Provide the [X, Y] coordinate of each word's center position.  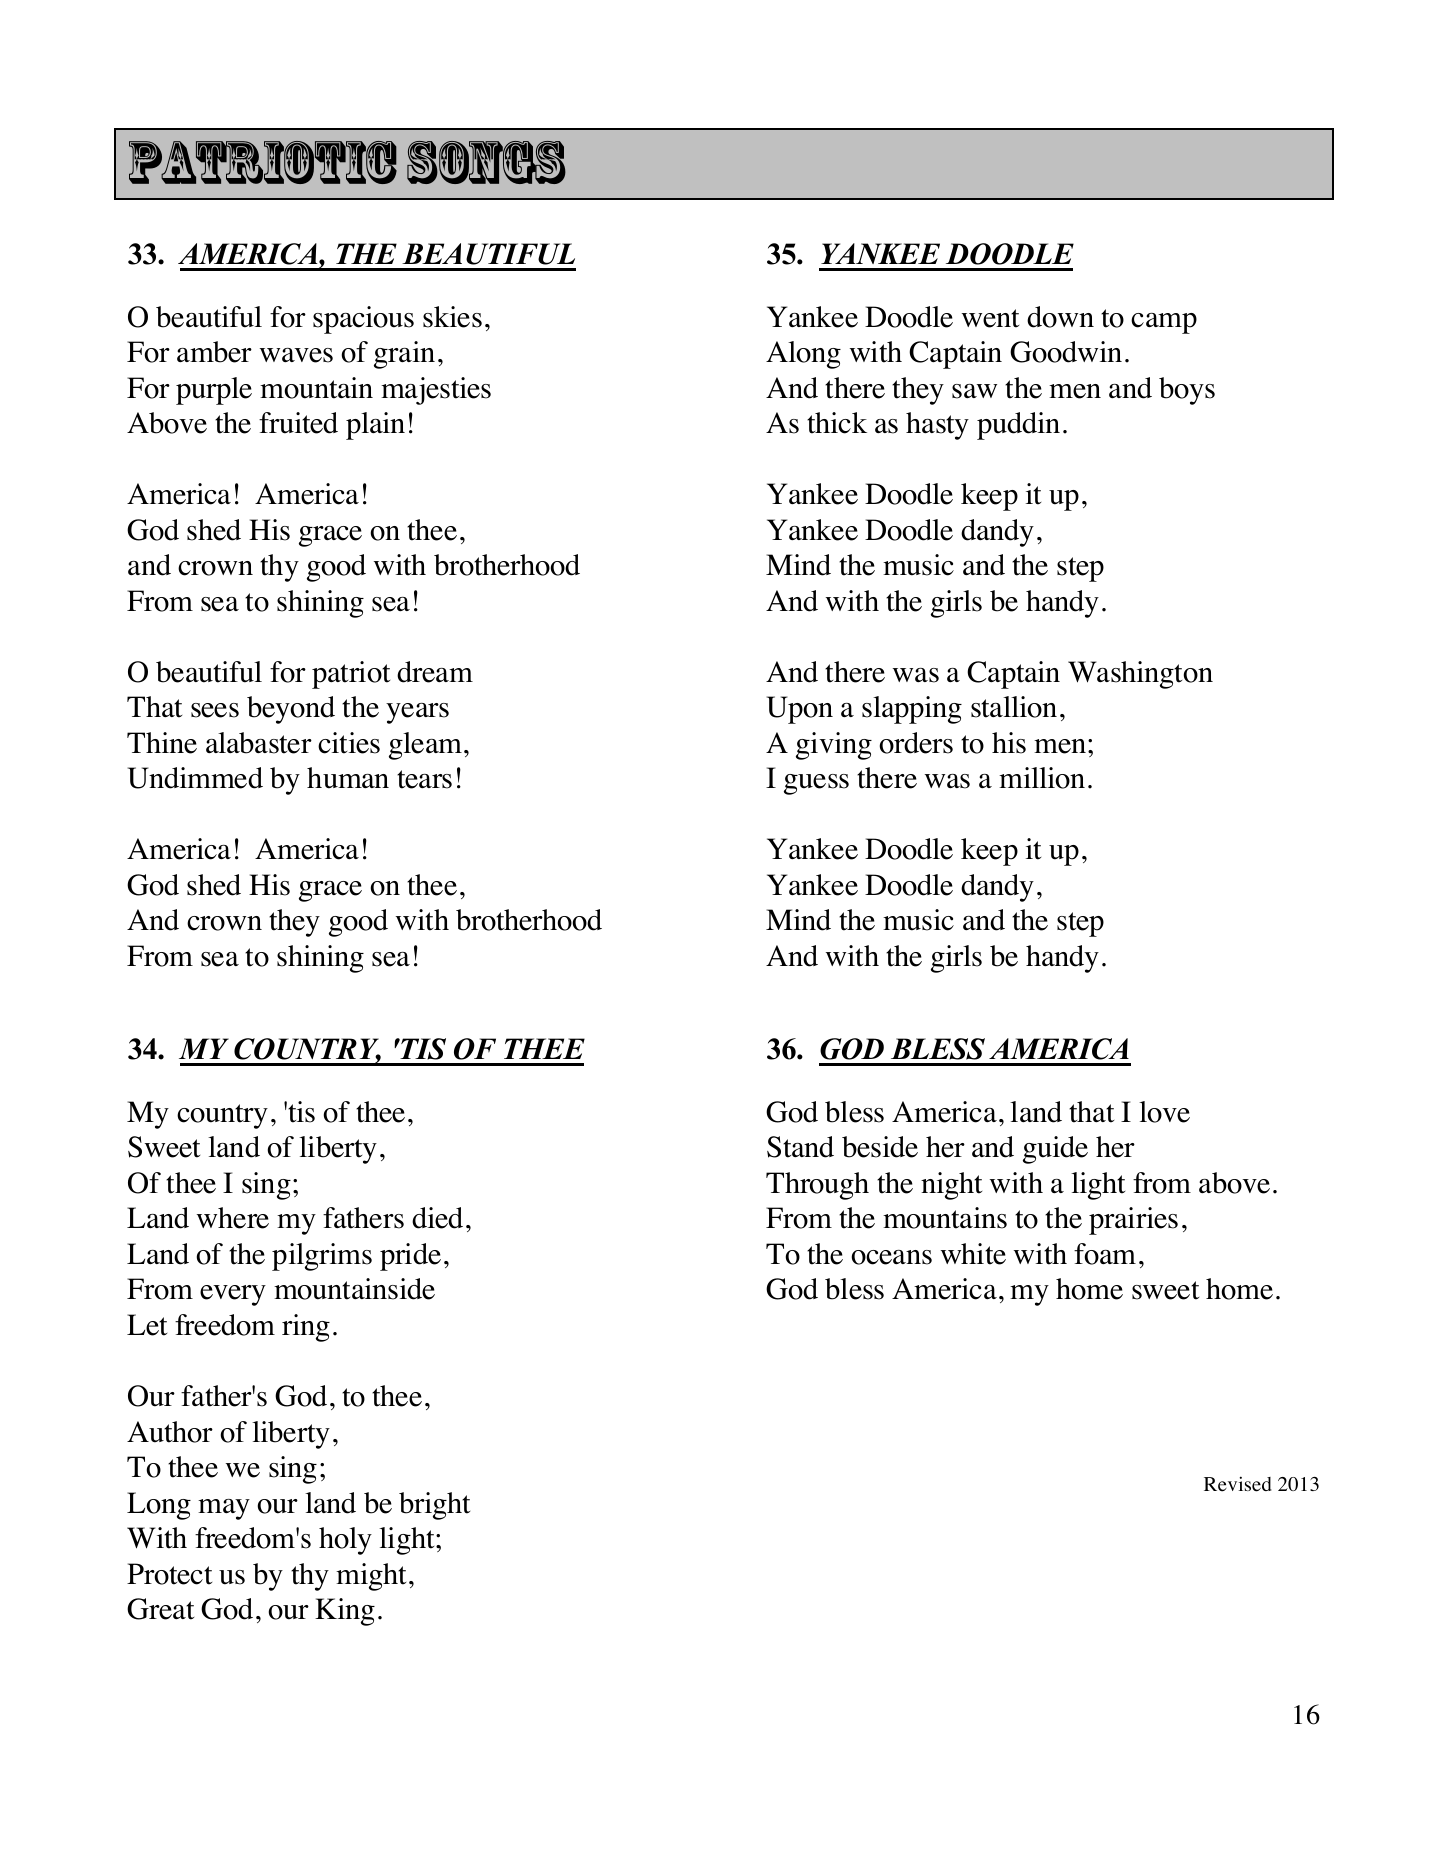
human [348, 778]
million [1042, 778]
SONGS [486, 162]
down [1060, 317]
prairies [1133, 1221]
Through [817, 1186]
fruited [298, 423]
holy [345, 1541]
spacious [363, 320]
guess [816, 784]
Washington [1140, 675]
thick [837, 423]
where [233, 1218]
